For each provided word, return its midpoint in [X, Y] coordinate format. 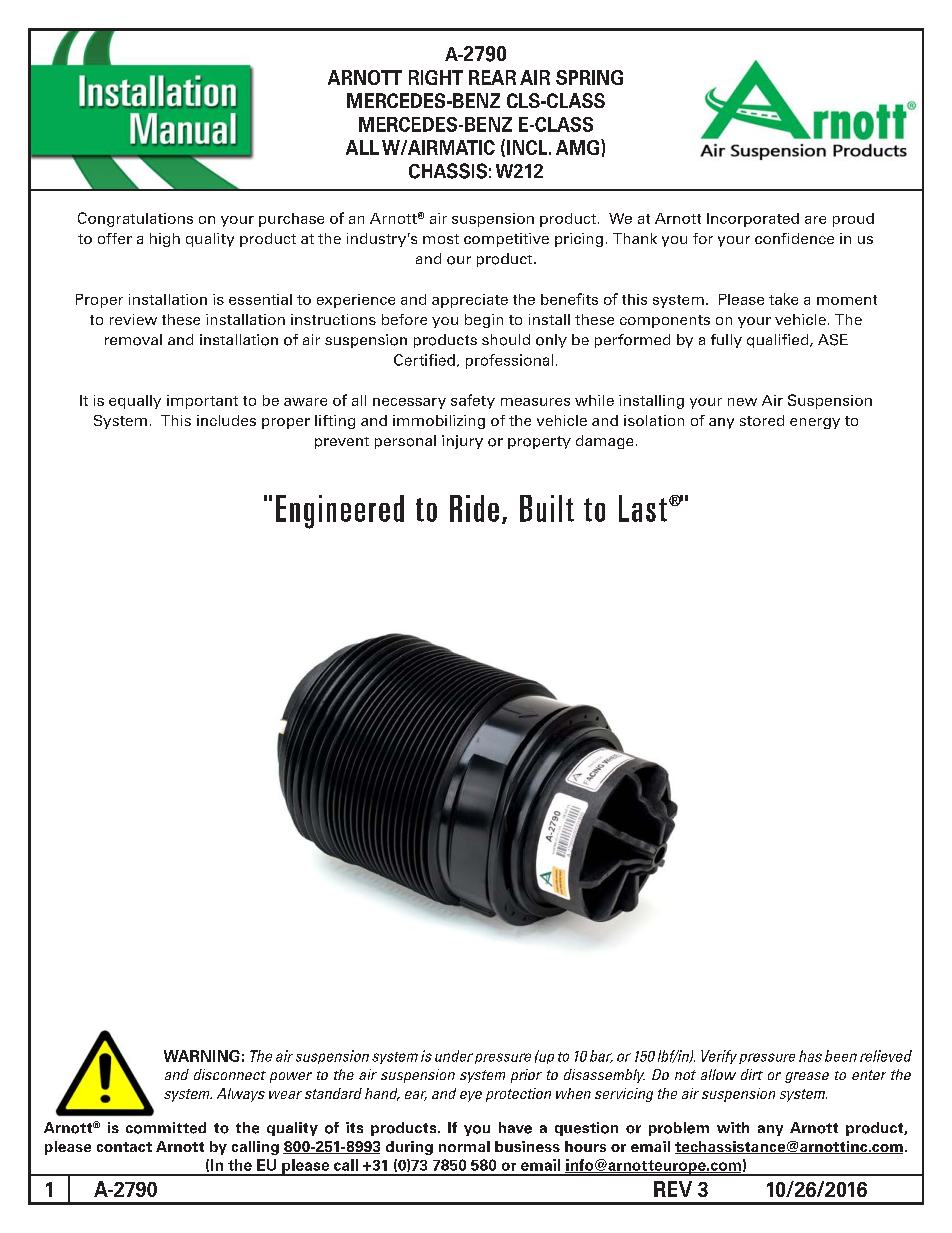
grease [807, 1077]
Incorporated [753, 220]
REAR [492, 77]
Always [241, 1095]
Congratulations [135, 219]
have [515, 1128]
